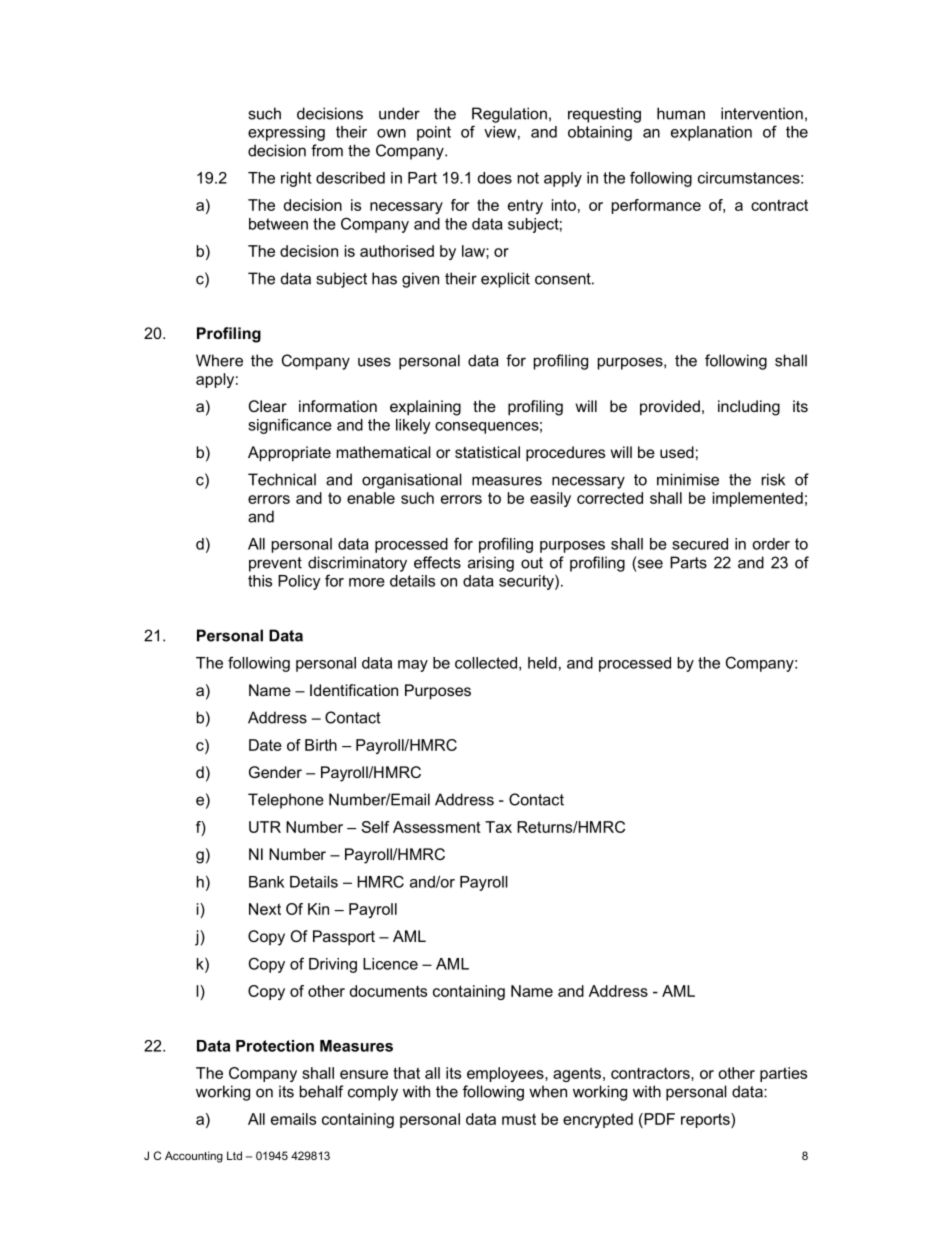  Describe the element at coordinates (260, 581) in the image. I see `this` at that location.
